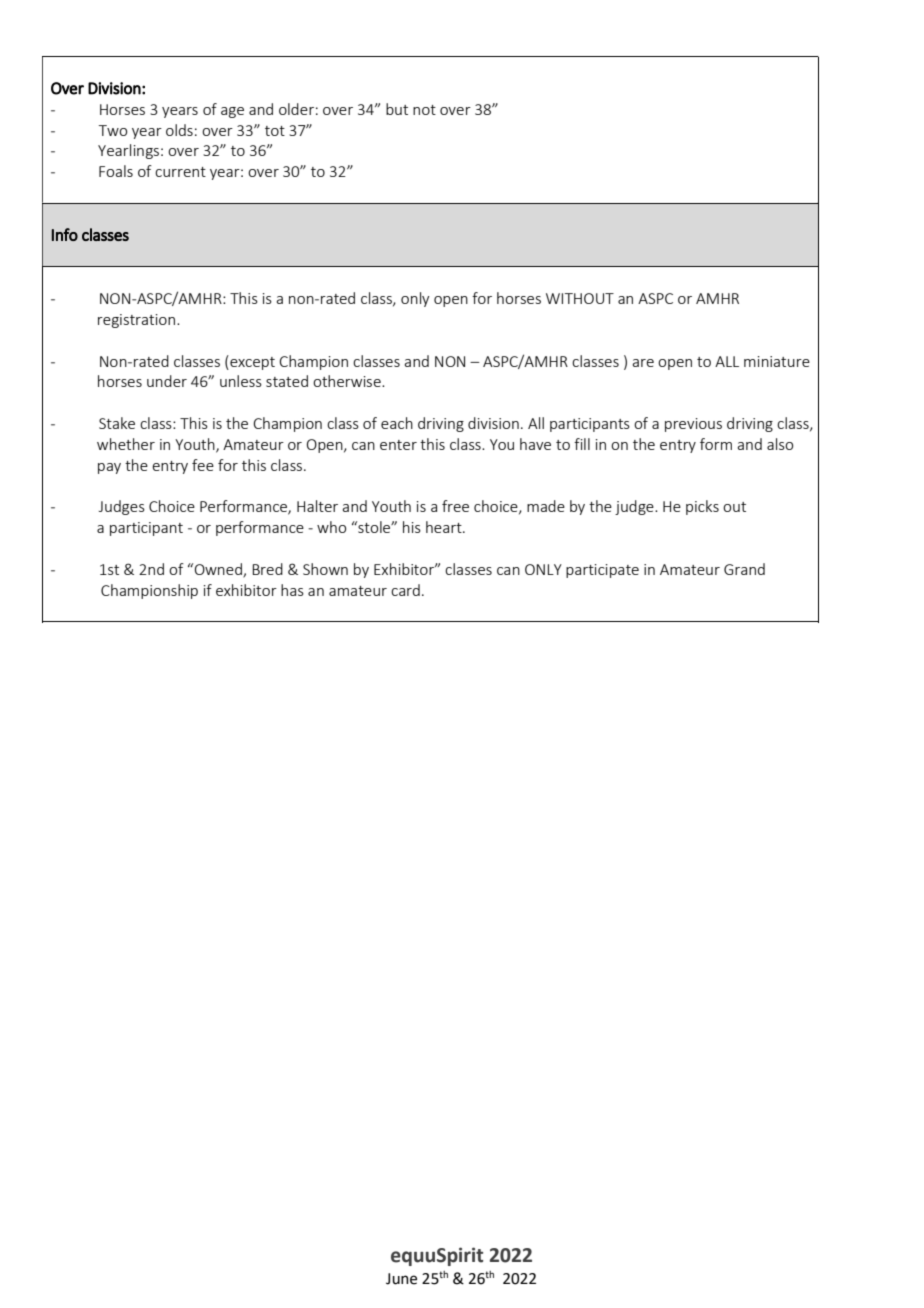 This screenshot has height=1308, width=924. Describe the element at coordinates (405, 590) in the screenshot. I see `card` at that location.
